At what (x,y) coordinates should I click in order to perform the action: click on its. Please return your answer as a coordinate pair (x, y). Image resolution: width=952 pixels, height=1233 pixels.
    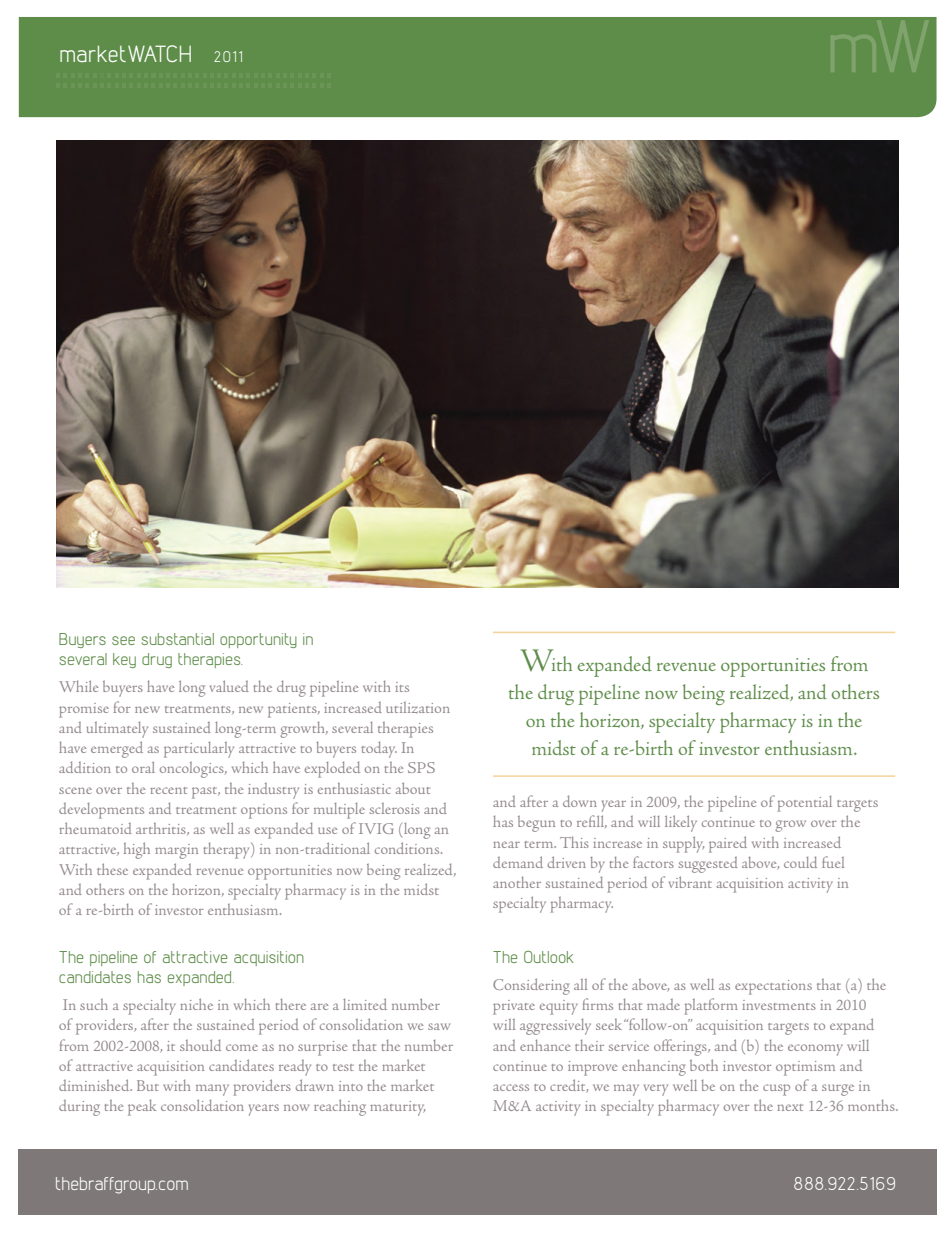
    Looking at the image, I should click on (402, 687).
